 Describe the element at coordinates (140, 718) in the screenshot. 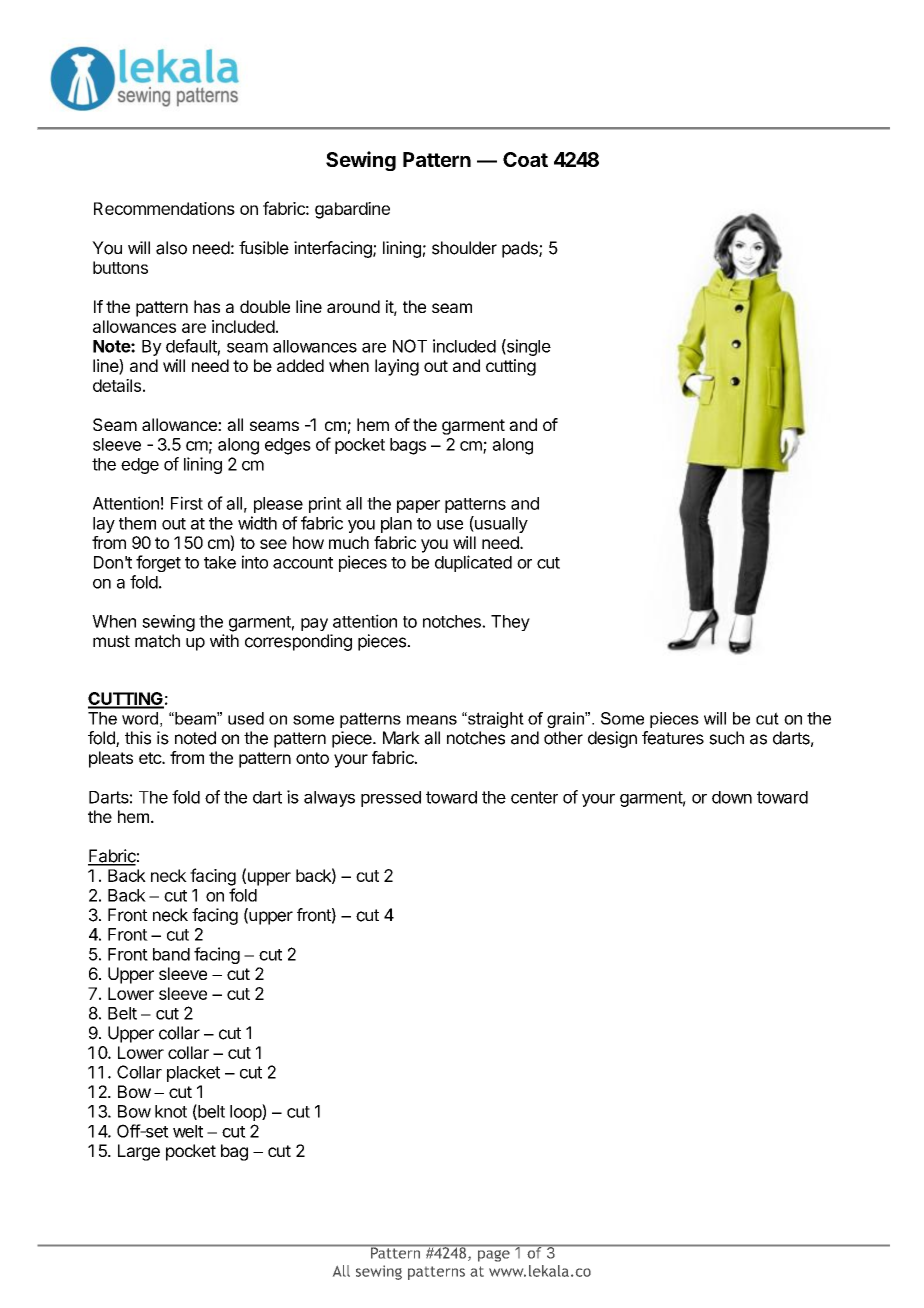

I see `word` at that location.
